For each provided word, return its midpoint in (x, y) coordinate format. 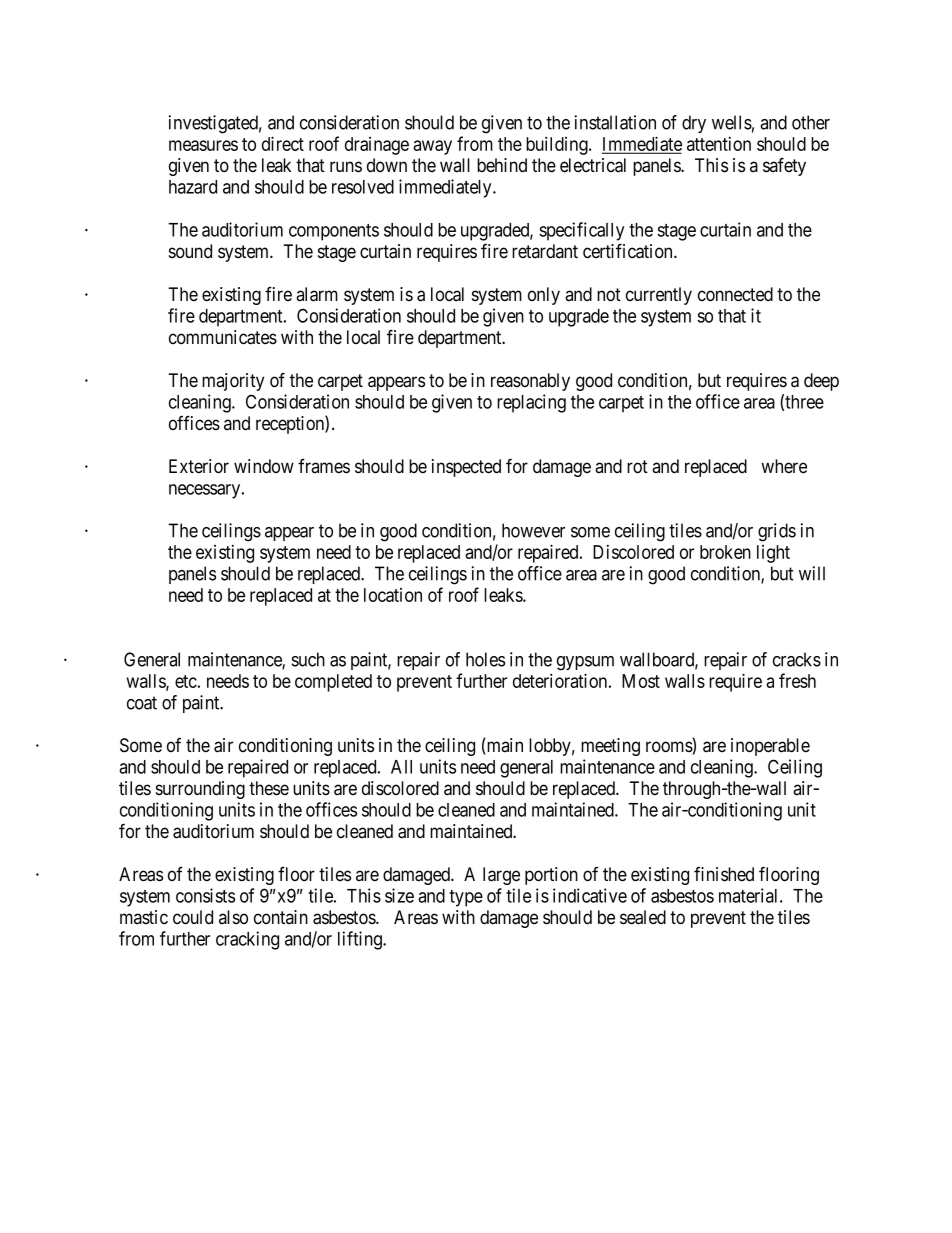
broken (725, 552)
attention (719, 144)
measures (203, 145)
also (233, 917)
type (466, 898)
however (533, 530)
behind (502, 165)
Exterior (199, 466)
